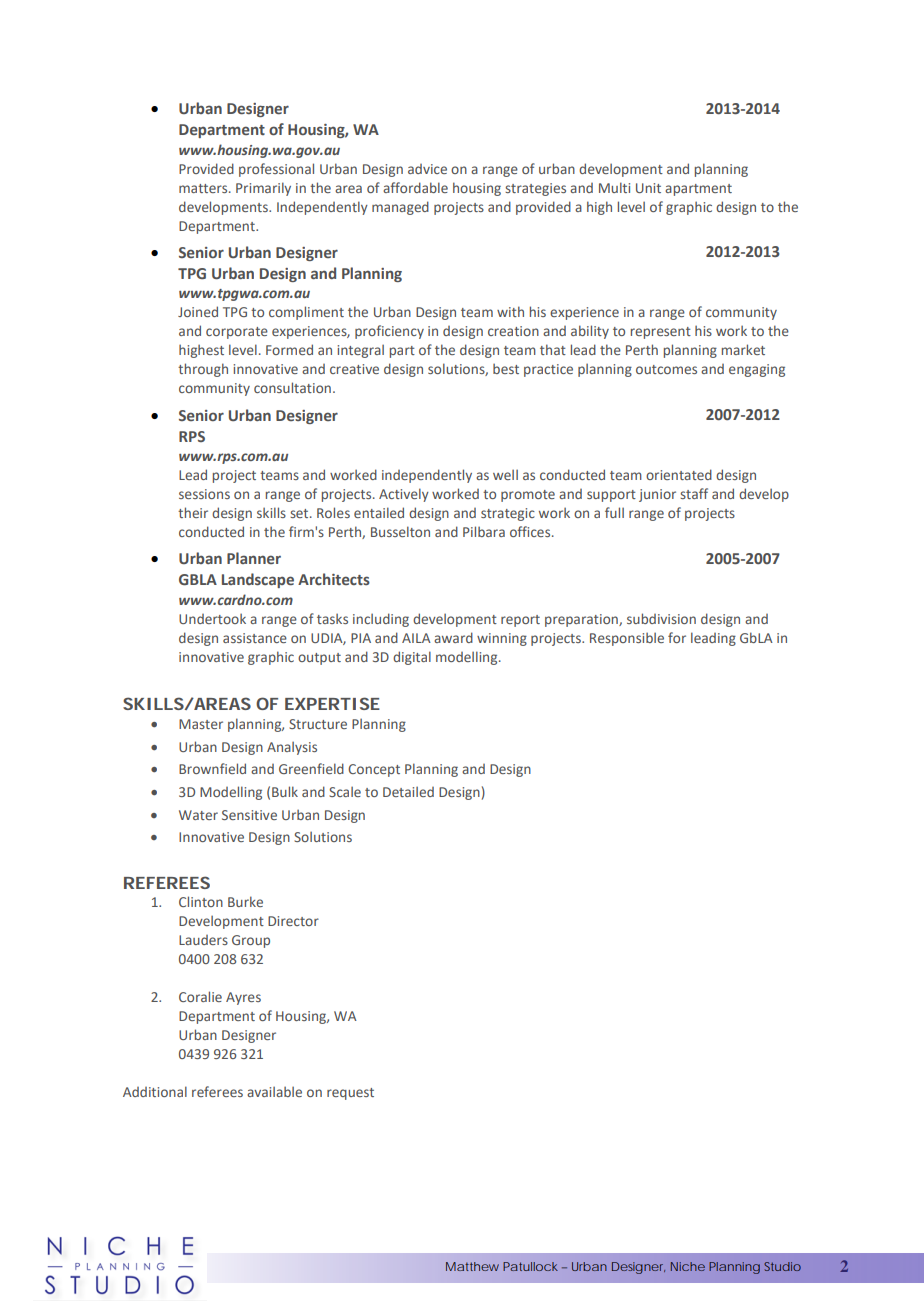  Describe the element at coordinates (415, 187) in the screenshot. I see `affordable` at that location.
